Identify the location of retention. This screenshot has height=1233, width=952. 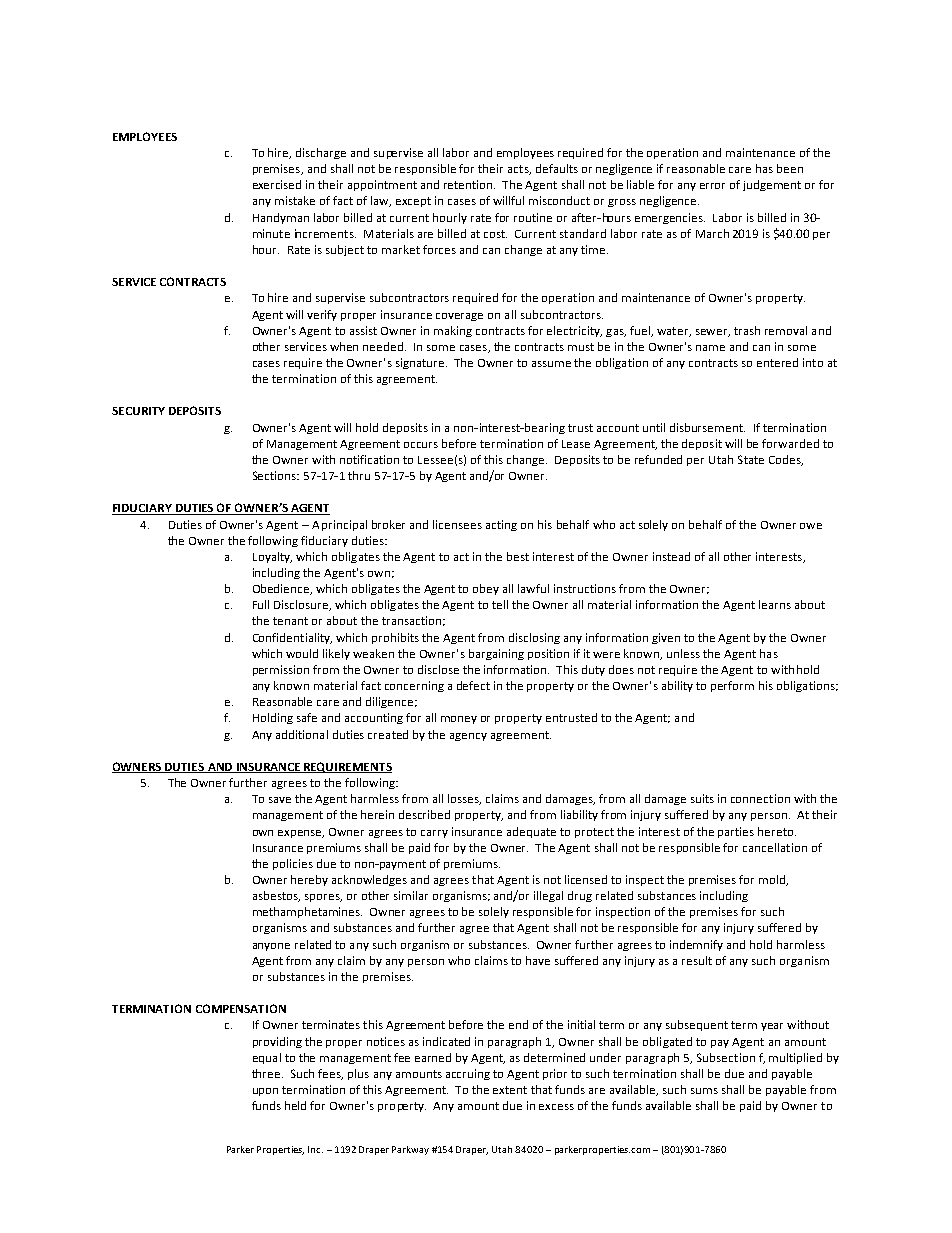
(469, 184).
